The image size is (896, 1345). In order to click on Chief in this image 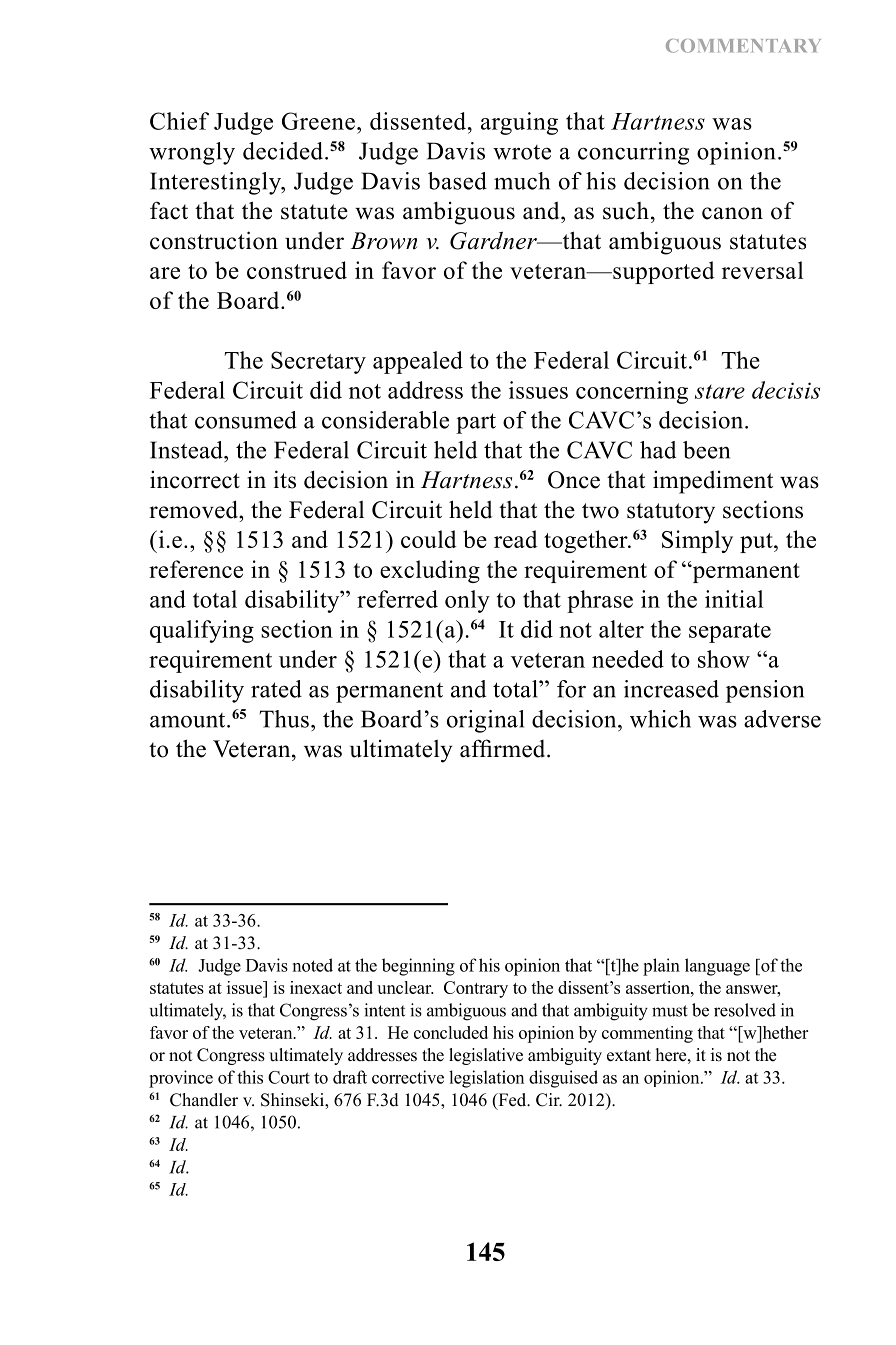, I will do `click(179, 121)`.
